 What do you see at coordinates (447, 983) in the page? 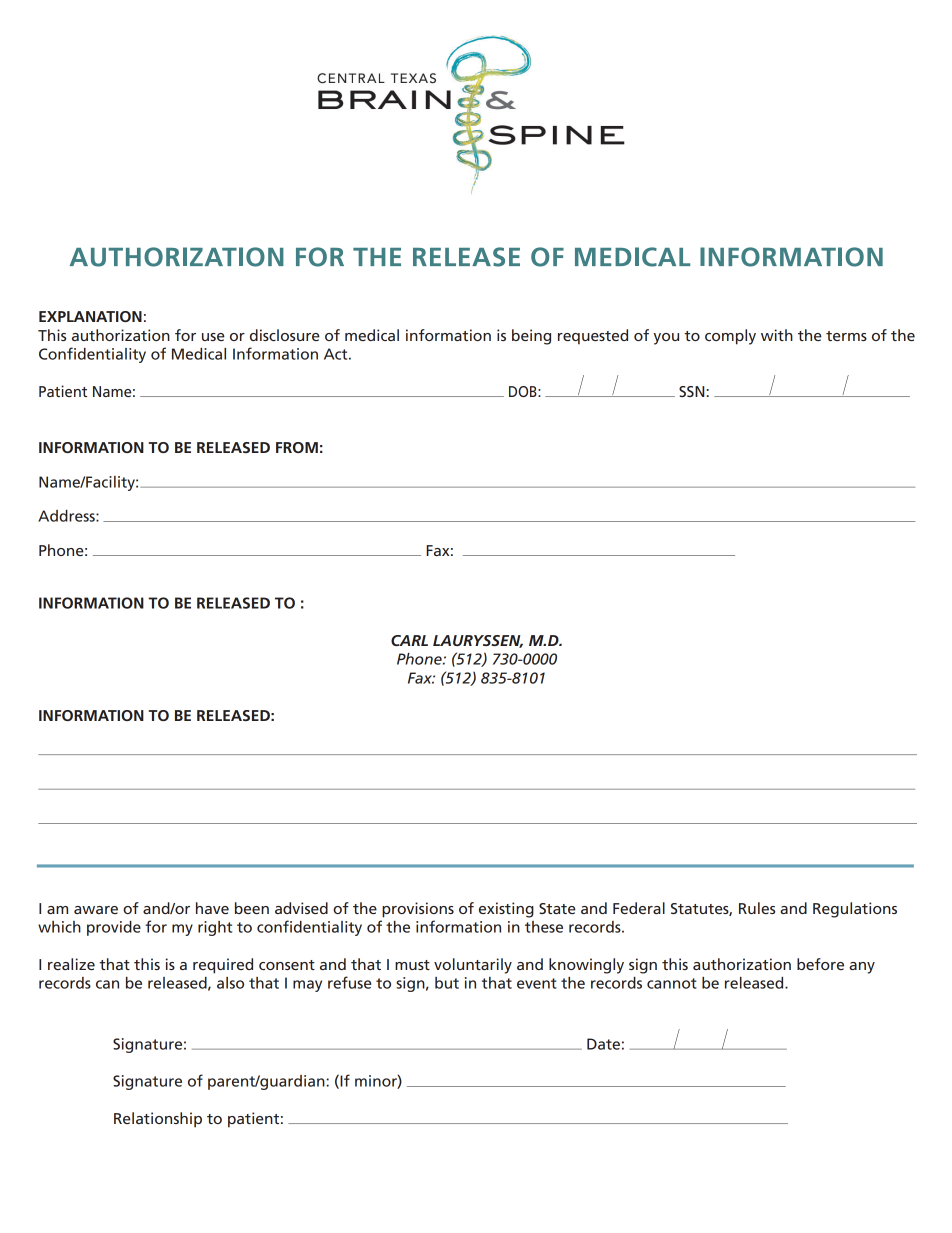
I see `but` at bounding box center [447, 983].
